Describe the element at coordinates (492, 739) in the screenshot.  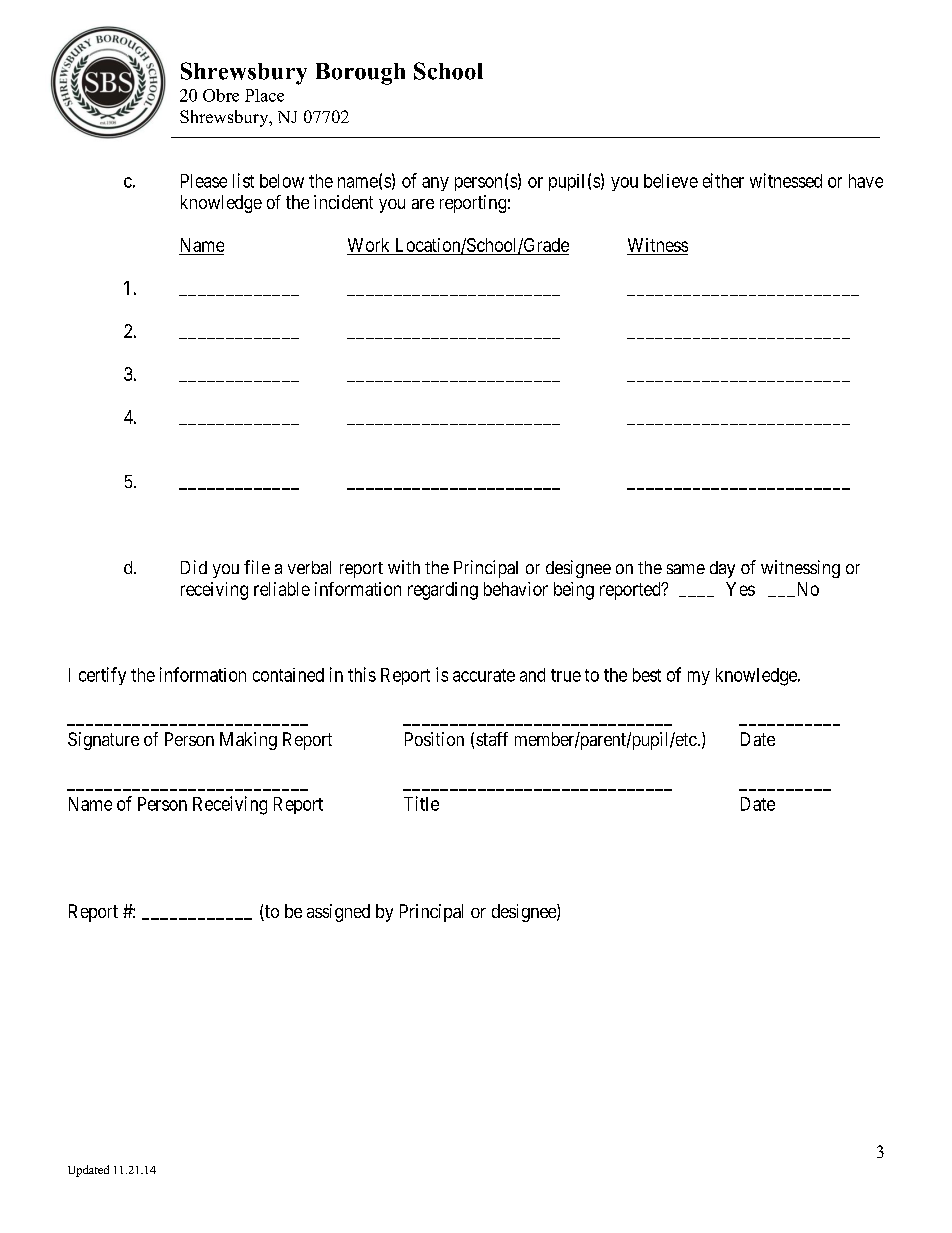
I see `staff` at that location.
